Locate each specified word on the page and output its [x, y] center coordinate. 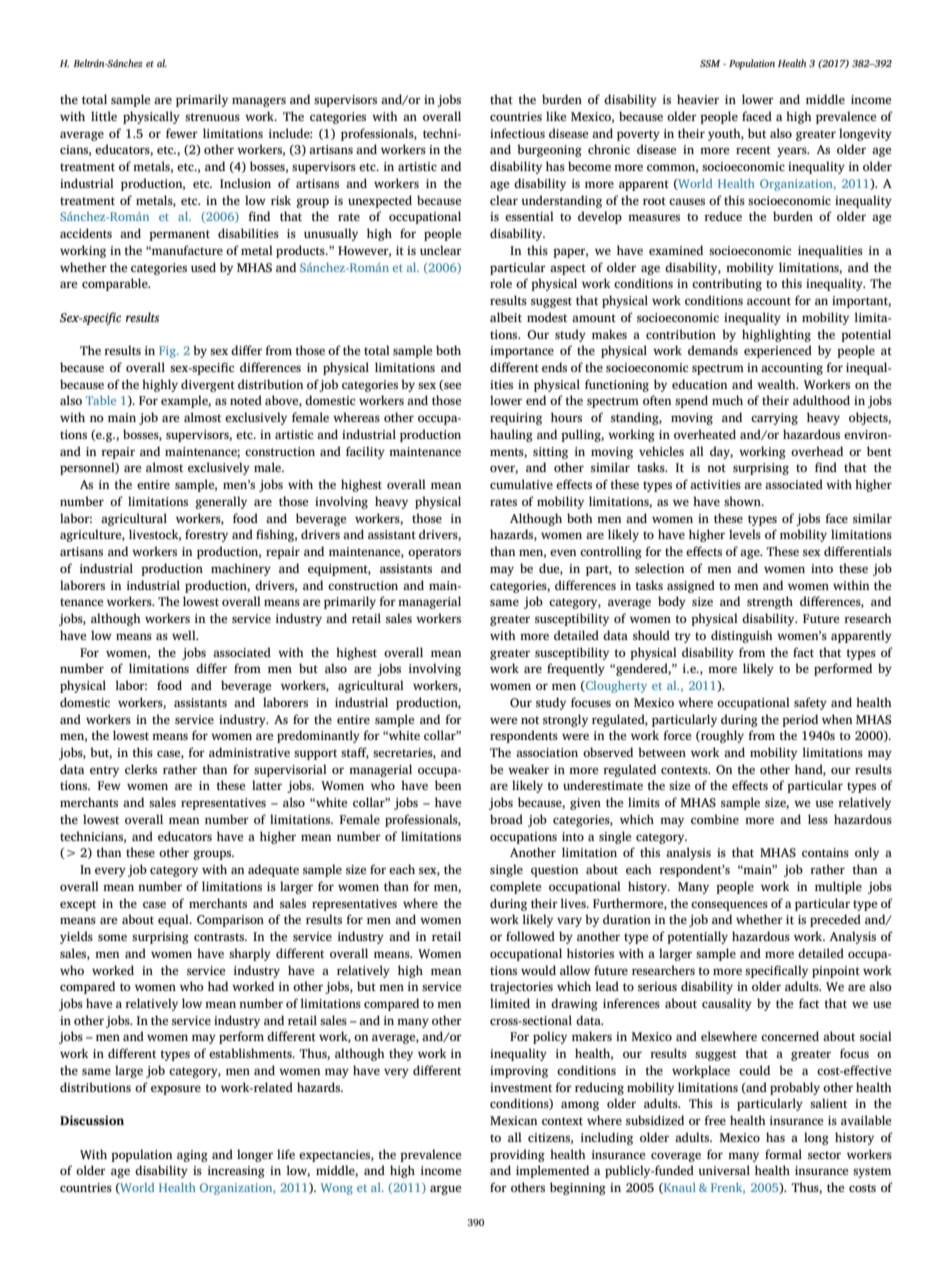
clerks [141, 769]
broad [506, 819]
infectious [517, 133]
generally [221, 502]
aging [192, 1156]
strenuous [212, 117]
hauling [511, 435]
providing [517, 1155]
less [818, 819]
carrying [774, 419]
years [793, 152]
